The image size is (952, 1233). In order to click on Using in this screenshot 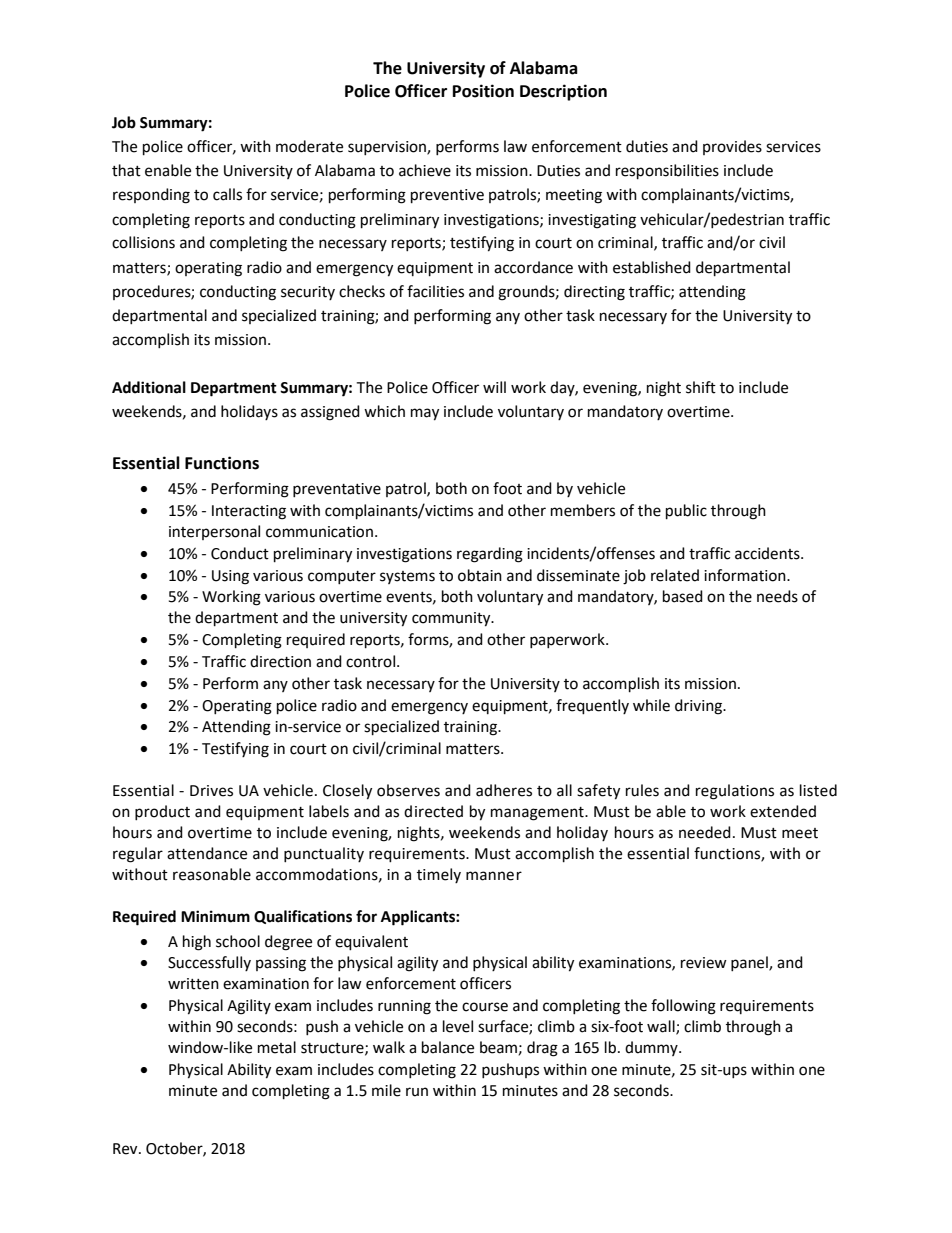, I will do `click(230, 577)`.
